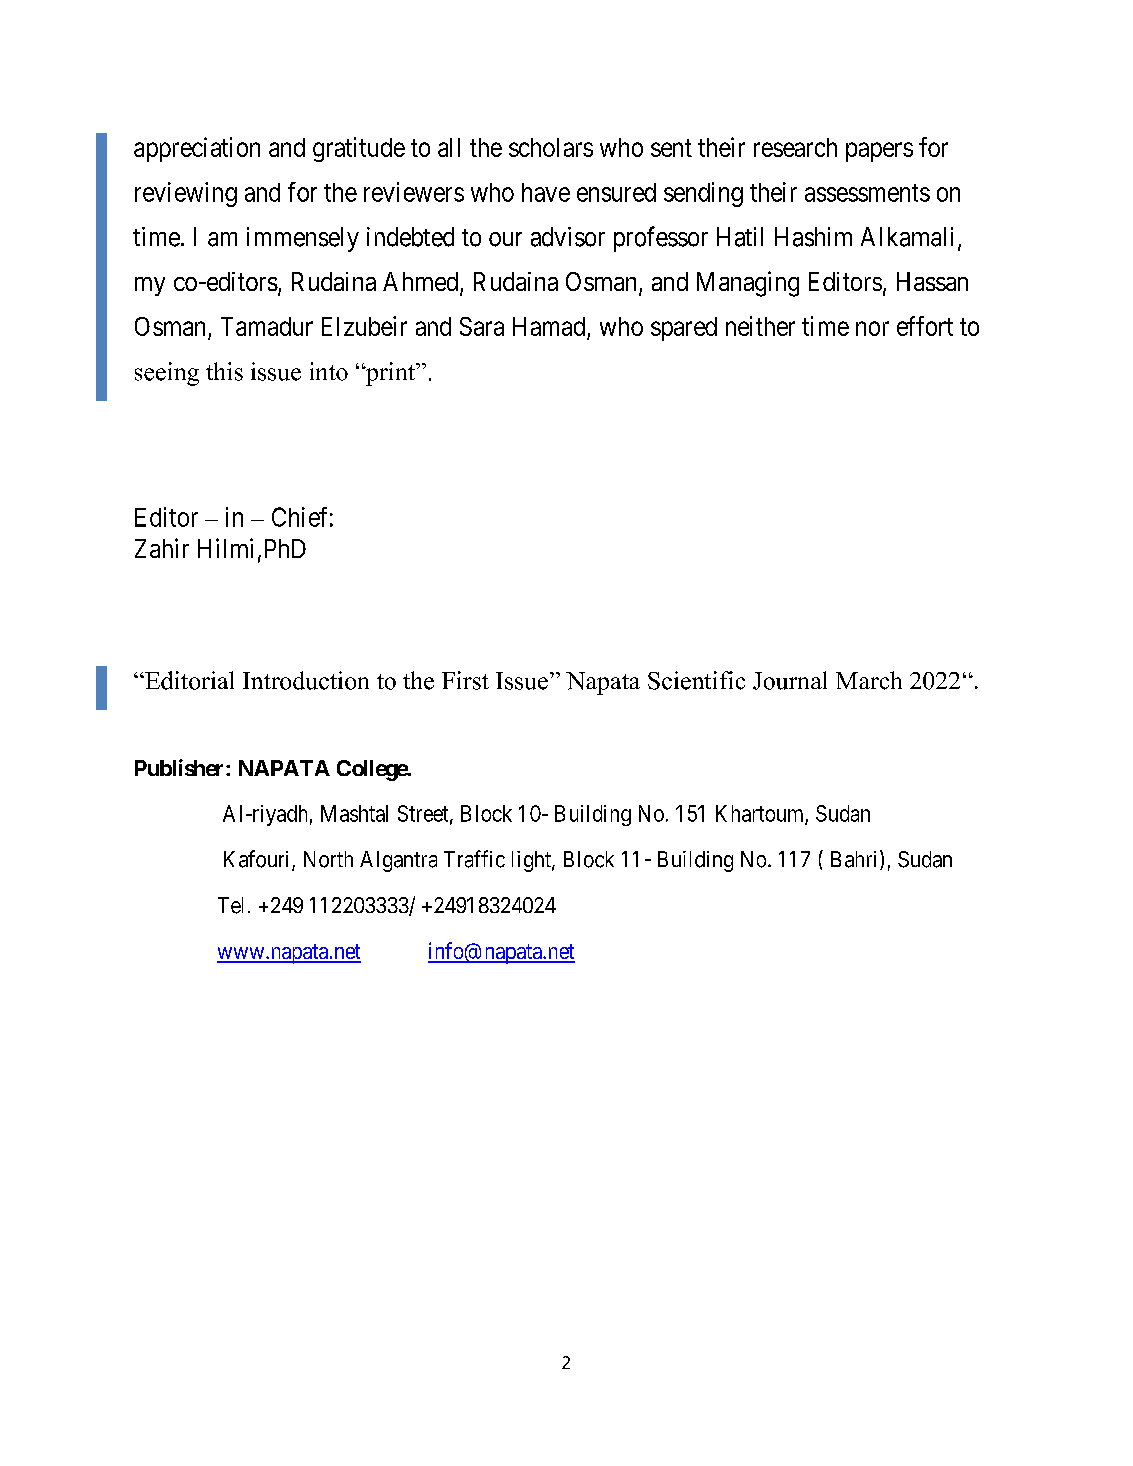 This screenshot has height=1466, width=1133. I want to click on Tel, so click(230, 905).
